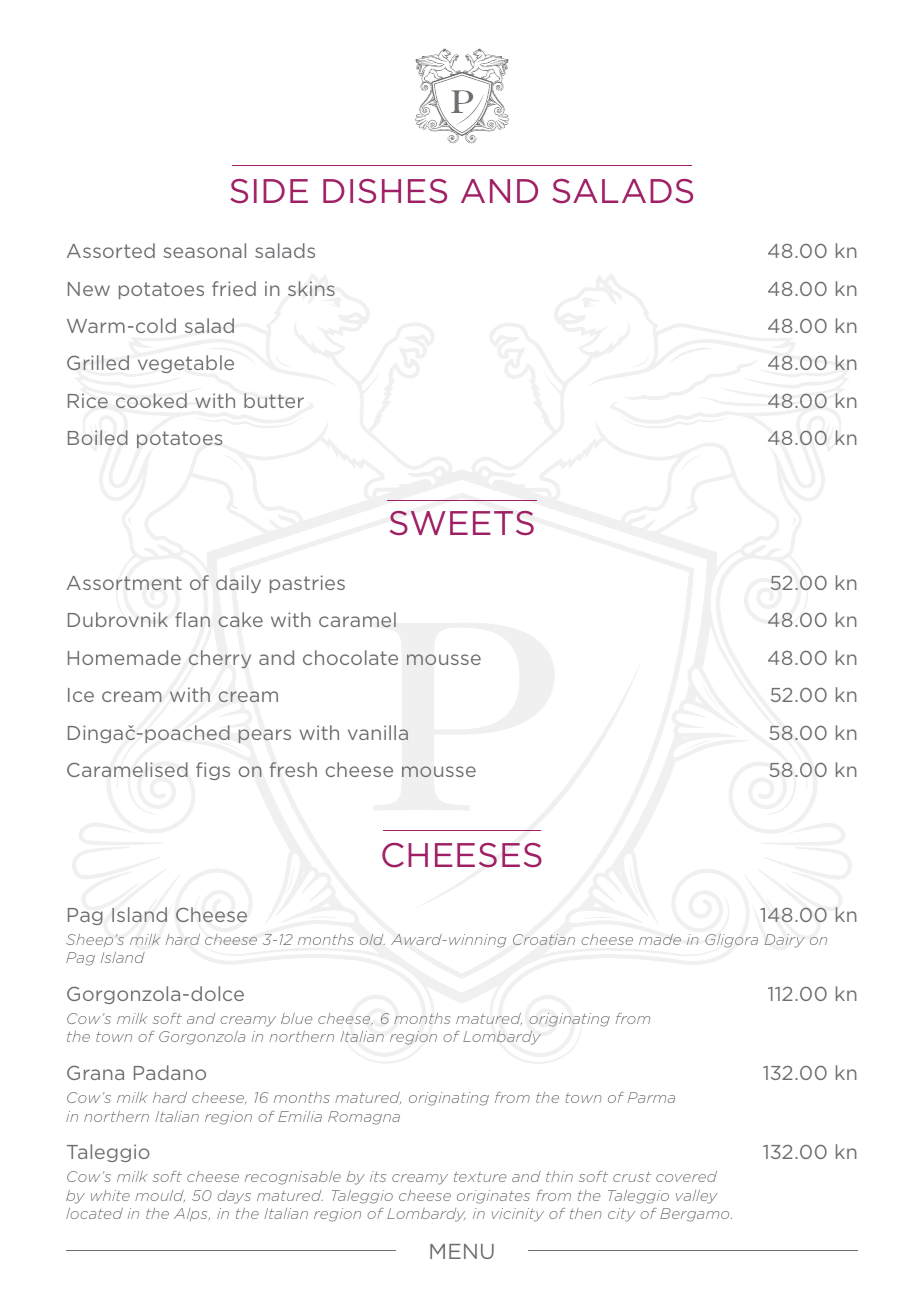 This page has height=1308, width=924. What do you see at coordinates (385, 191) in the page?
I see `DISHES` at bounding box center [385, 191].
